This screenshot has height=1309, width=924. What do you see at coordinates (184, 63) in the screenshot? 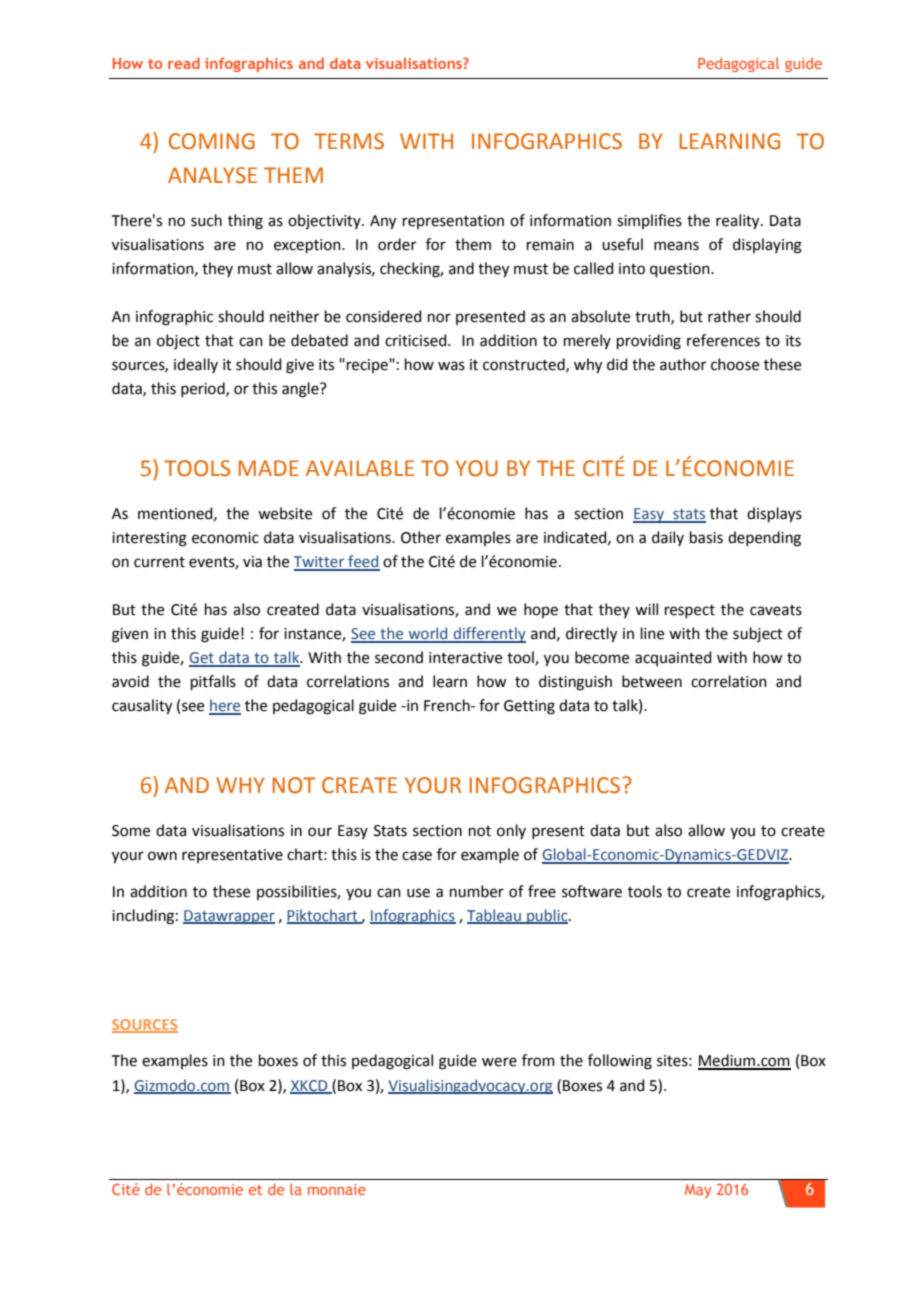
I see `read` at bounding box center [184, 63].
